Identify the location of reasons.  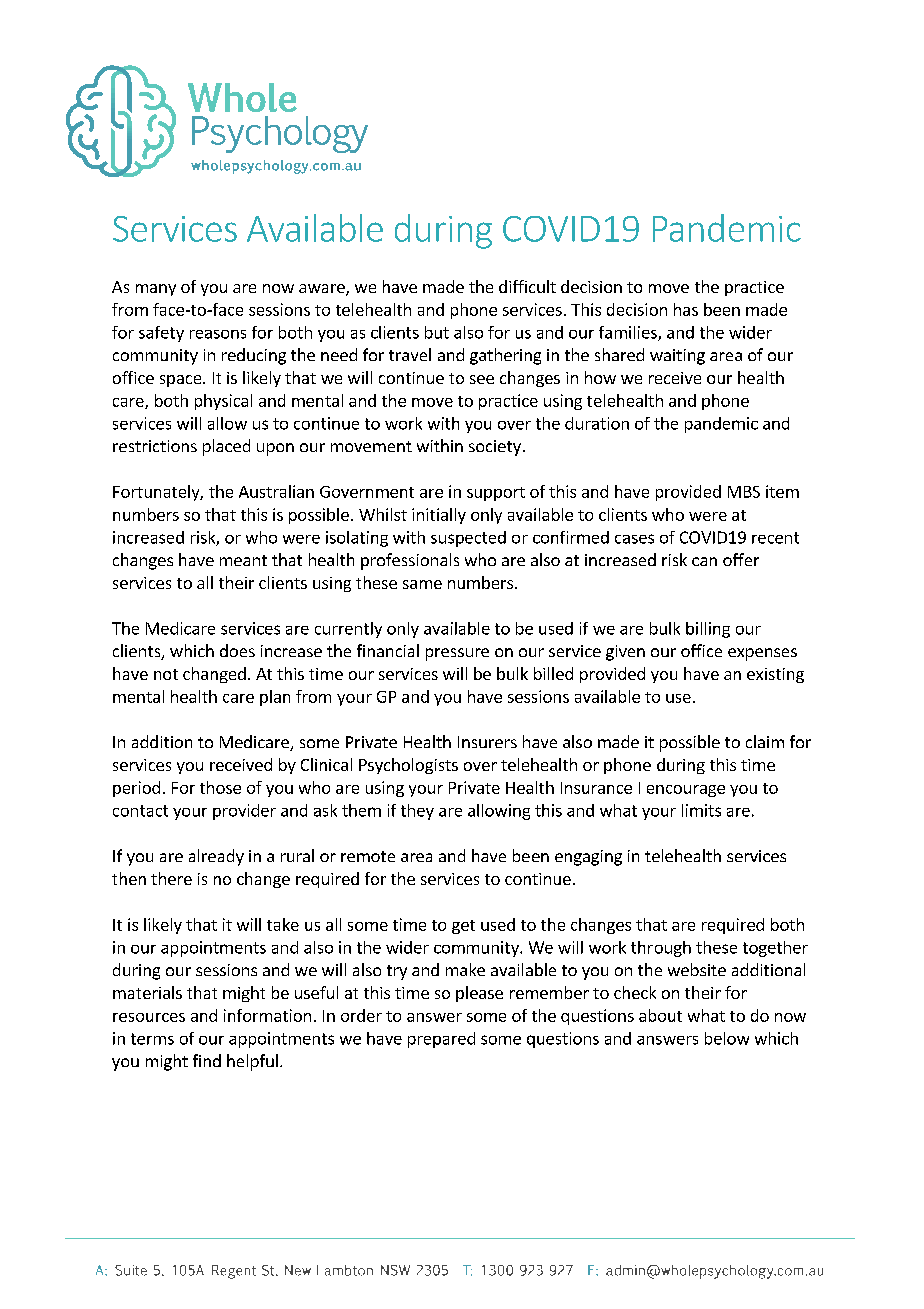
(218, 334).
